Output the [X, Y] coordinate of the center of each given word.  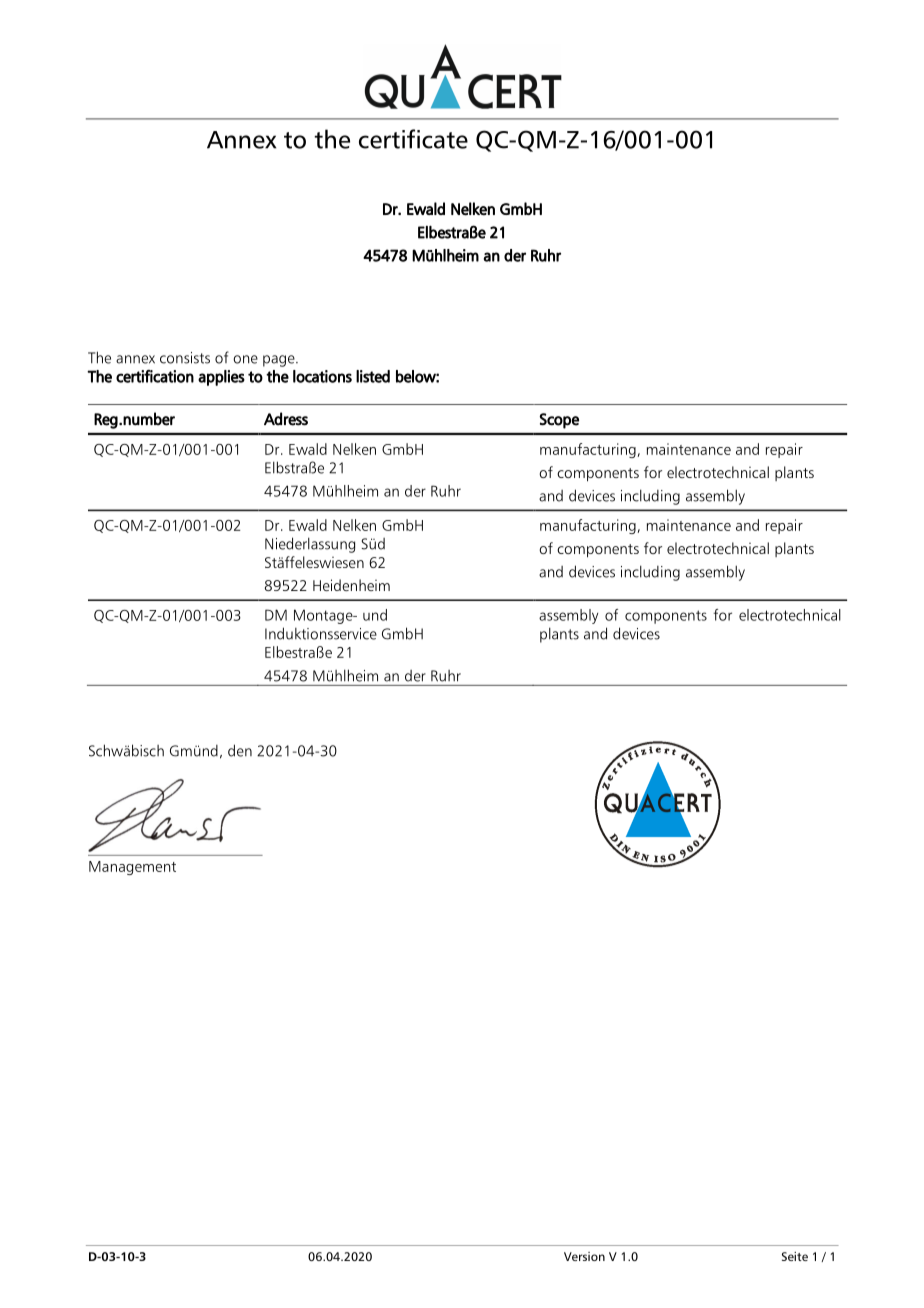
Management [132, 868]
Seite [795, 1256]
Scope [559, 421]
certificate [413, 139]
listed [373, 376]
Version [584, 1256]
